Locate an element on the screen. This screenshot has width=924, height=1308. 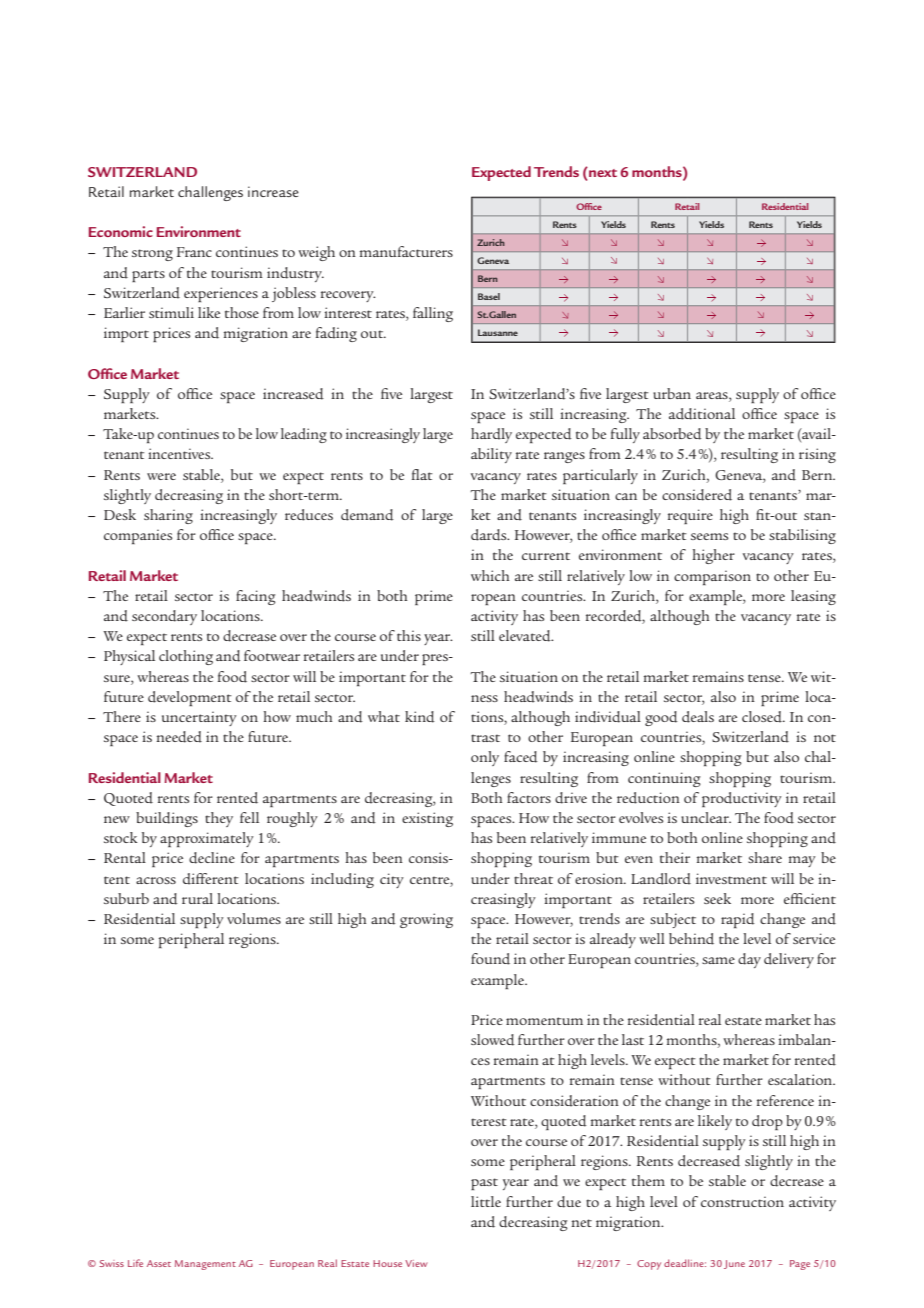
kind is located at coordinates (420, 717).
